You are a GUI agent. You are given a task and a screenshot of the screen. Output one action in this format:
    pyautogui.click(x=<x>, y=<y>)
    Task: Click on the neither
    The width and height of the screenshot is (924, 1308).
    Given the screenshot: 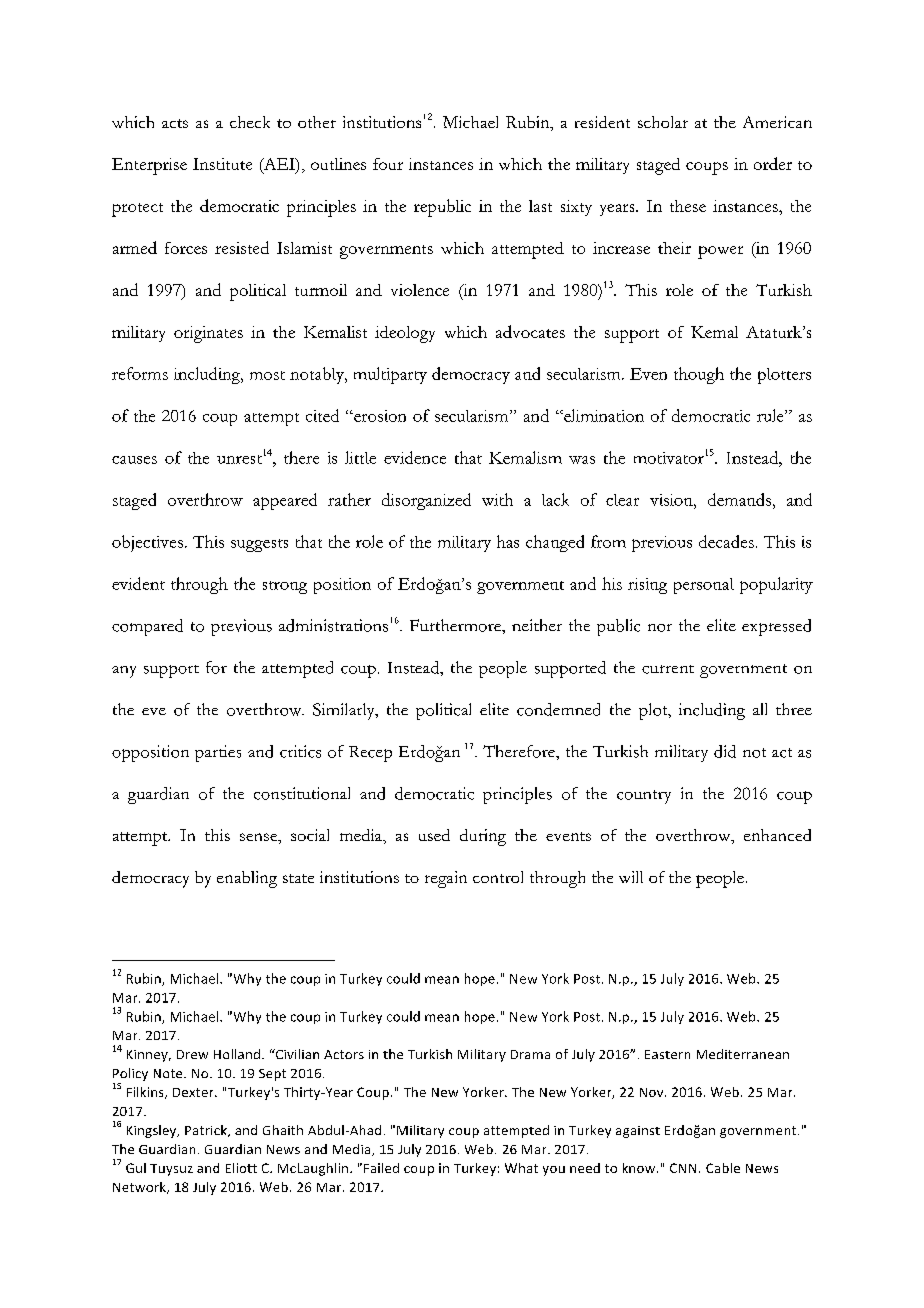 What is the action you would take?
    pyautogui.click(x=537, y=625)
